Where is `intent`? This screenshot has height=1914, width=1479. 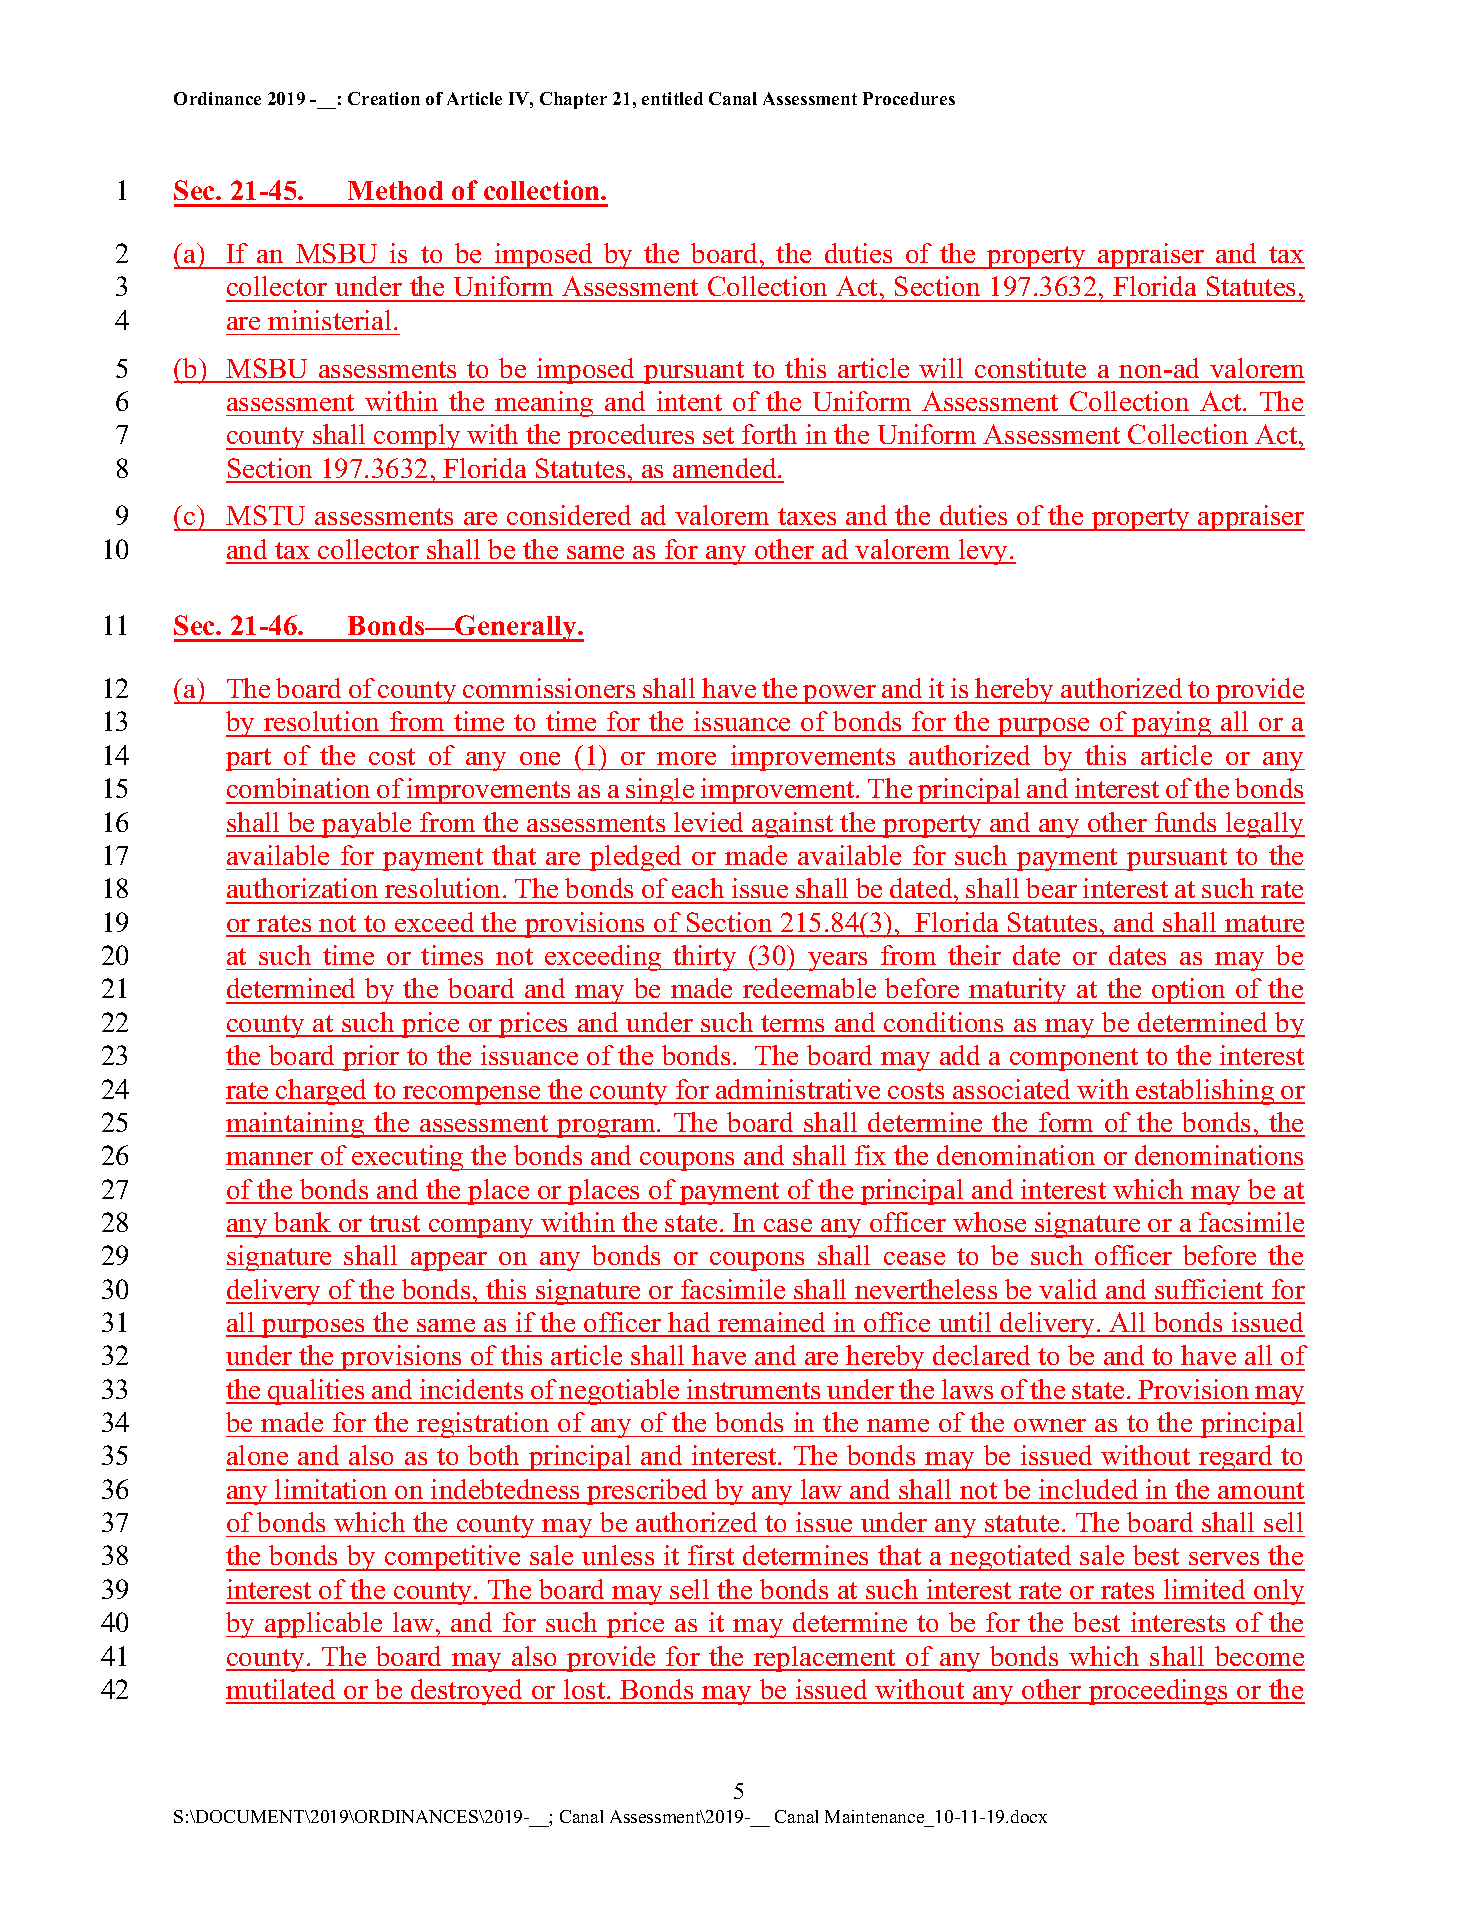 intent is located at coordinates (689, 401).
